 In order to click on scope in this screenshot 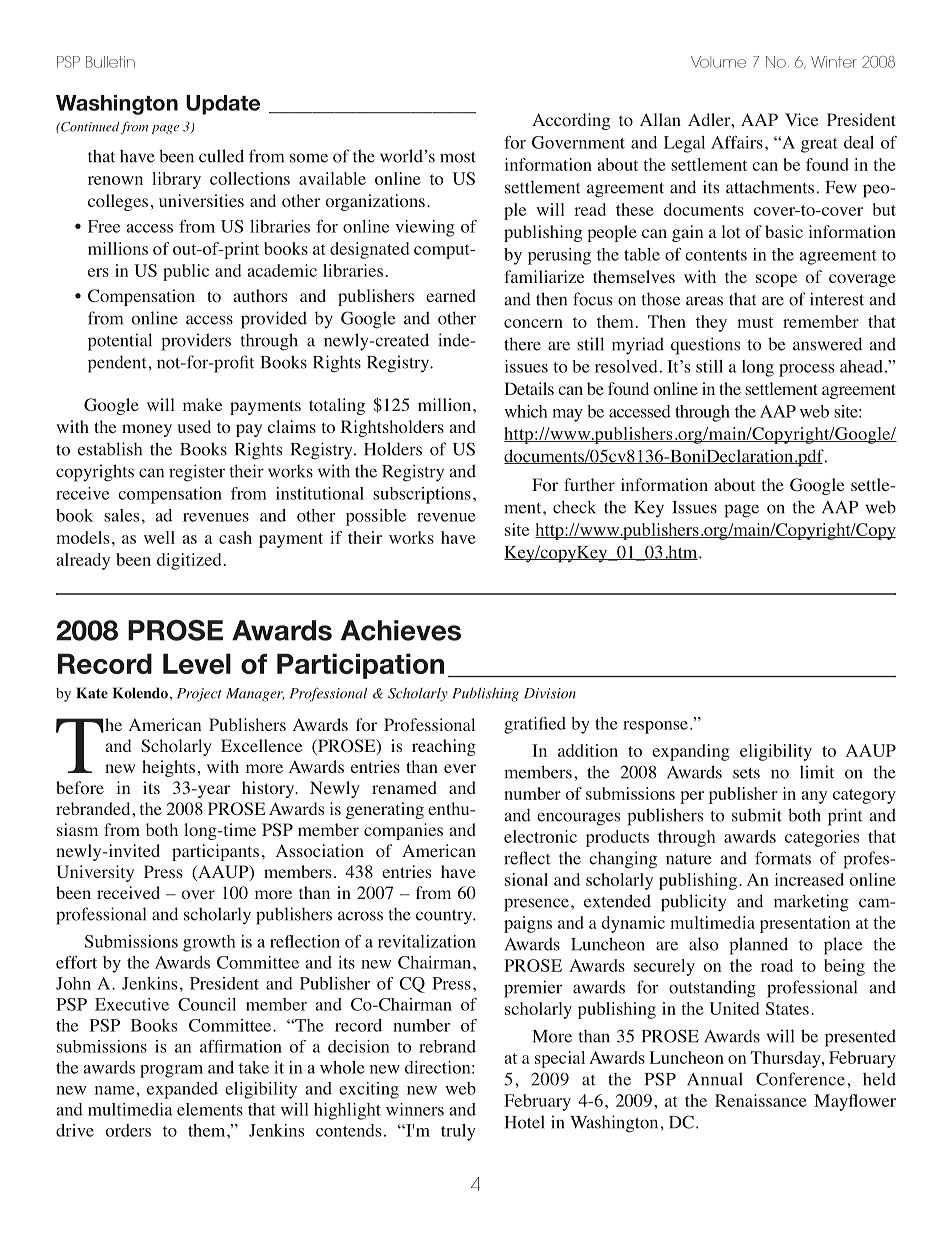, I will do `click(776, 280)`.
